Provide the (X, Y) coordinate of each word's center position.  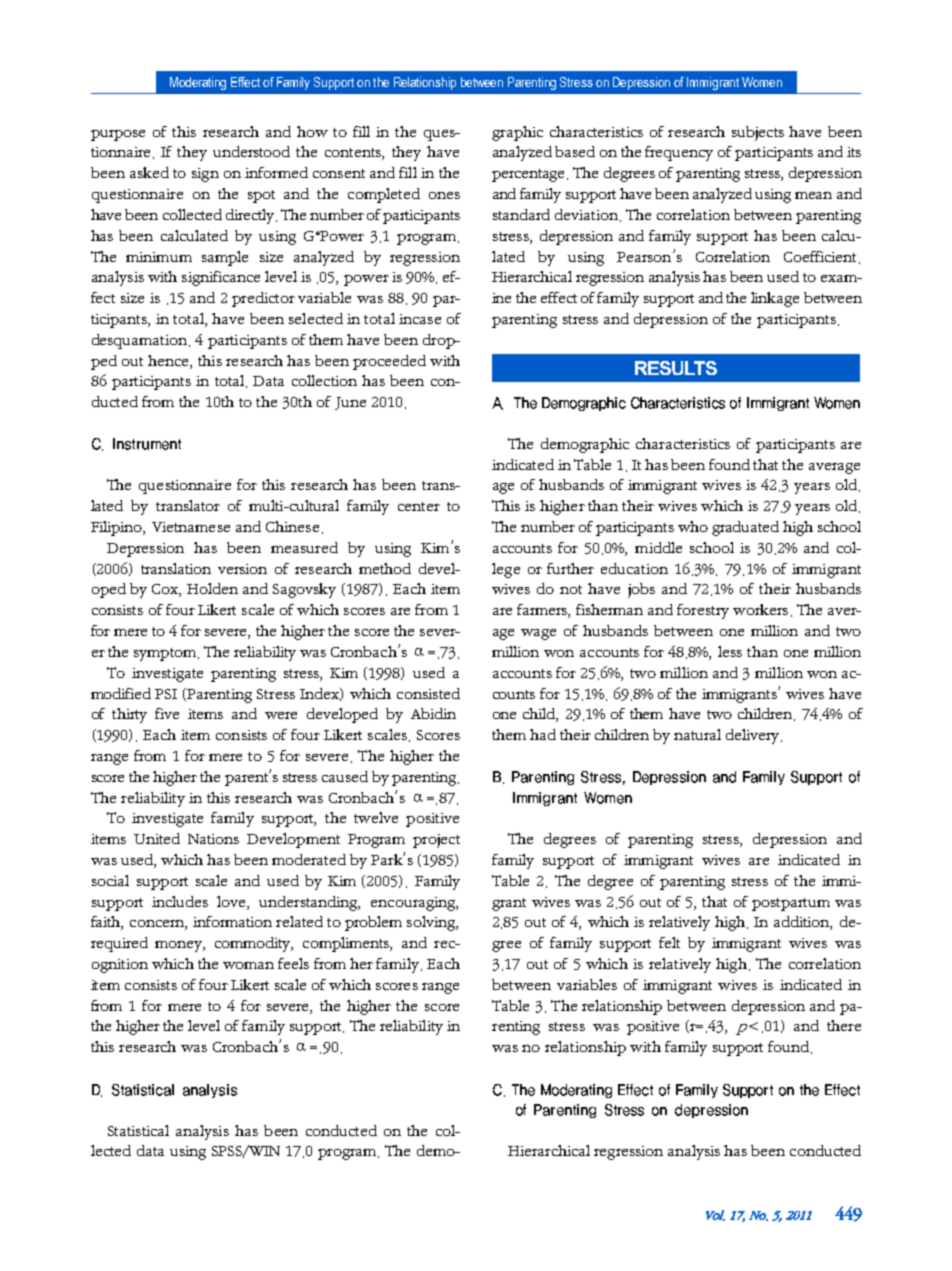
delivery (754, 736)
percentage (530, 175)
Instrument (147, 444)
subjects (758, 133)
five (167, 713)
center (419, 506)
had (543, 734)
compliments (347, 944)
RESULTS (676, 368)
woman (248, 965)
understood (251, 151)
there (844, 1025)
